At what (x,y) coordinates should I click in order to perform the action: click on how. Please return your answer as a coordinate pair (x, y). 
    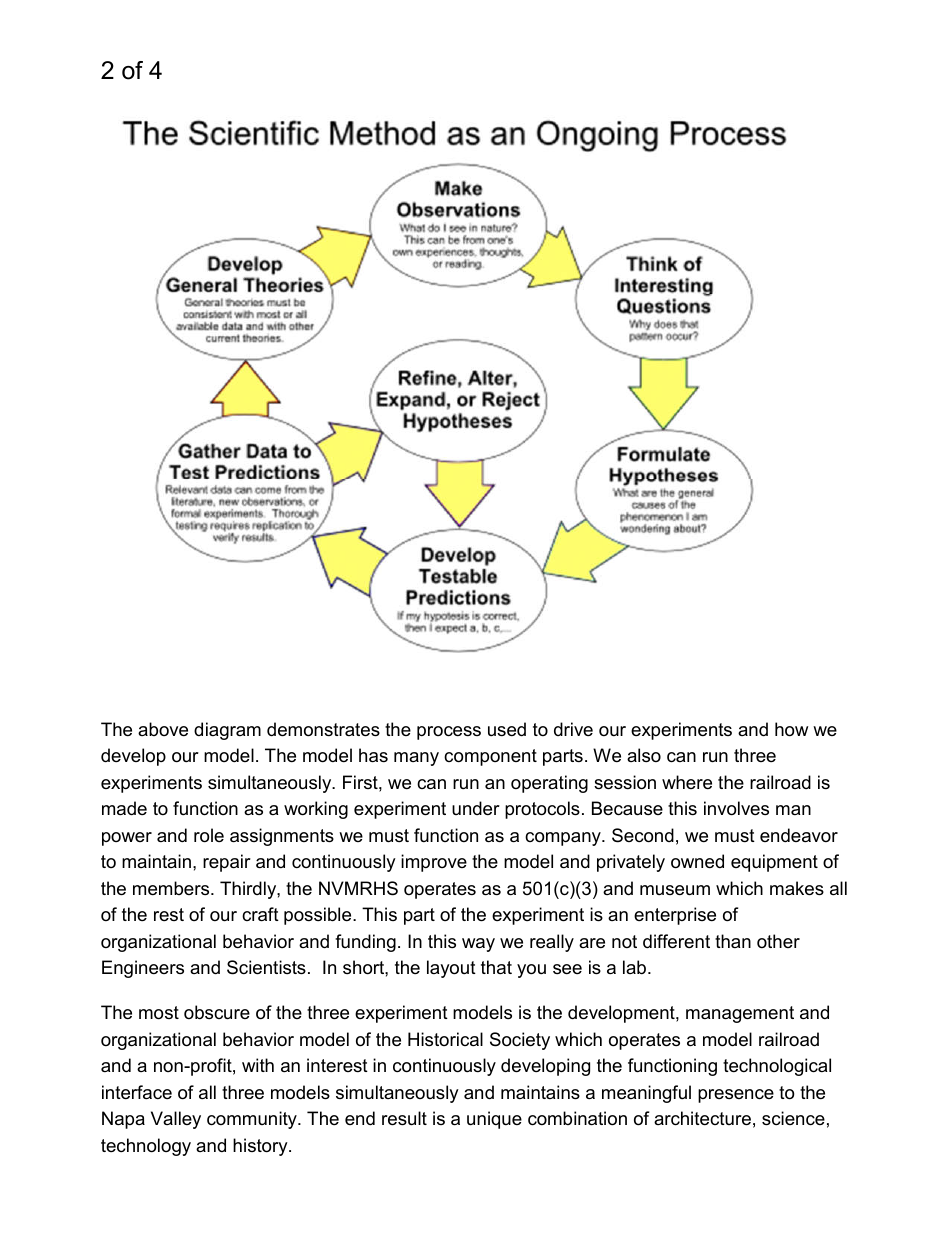
    Looking at the image, I should click on (791, 729).
